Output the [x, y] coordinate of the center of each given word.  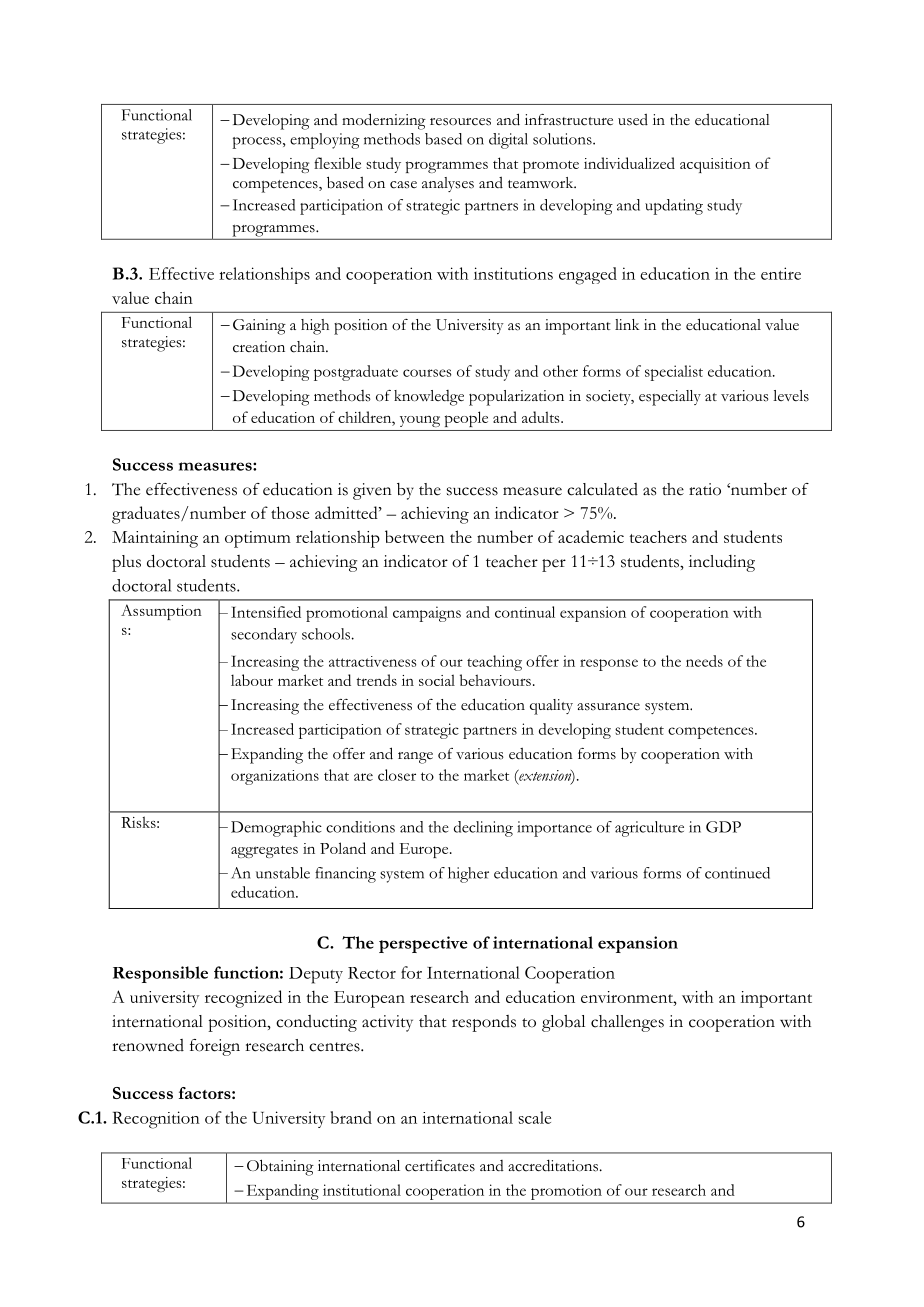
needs [704, 661]
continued [737, 873]
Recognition [156, 1120]
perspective [423, 944]
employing [325, 141]
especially [670, 398]
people [466, 419]
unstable [283, 873]
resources [460, 122]
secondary [264, 636]
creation [259, 347]
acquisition [715, 165]
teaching [494, 663]
